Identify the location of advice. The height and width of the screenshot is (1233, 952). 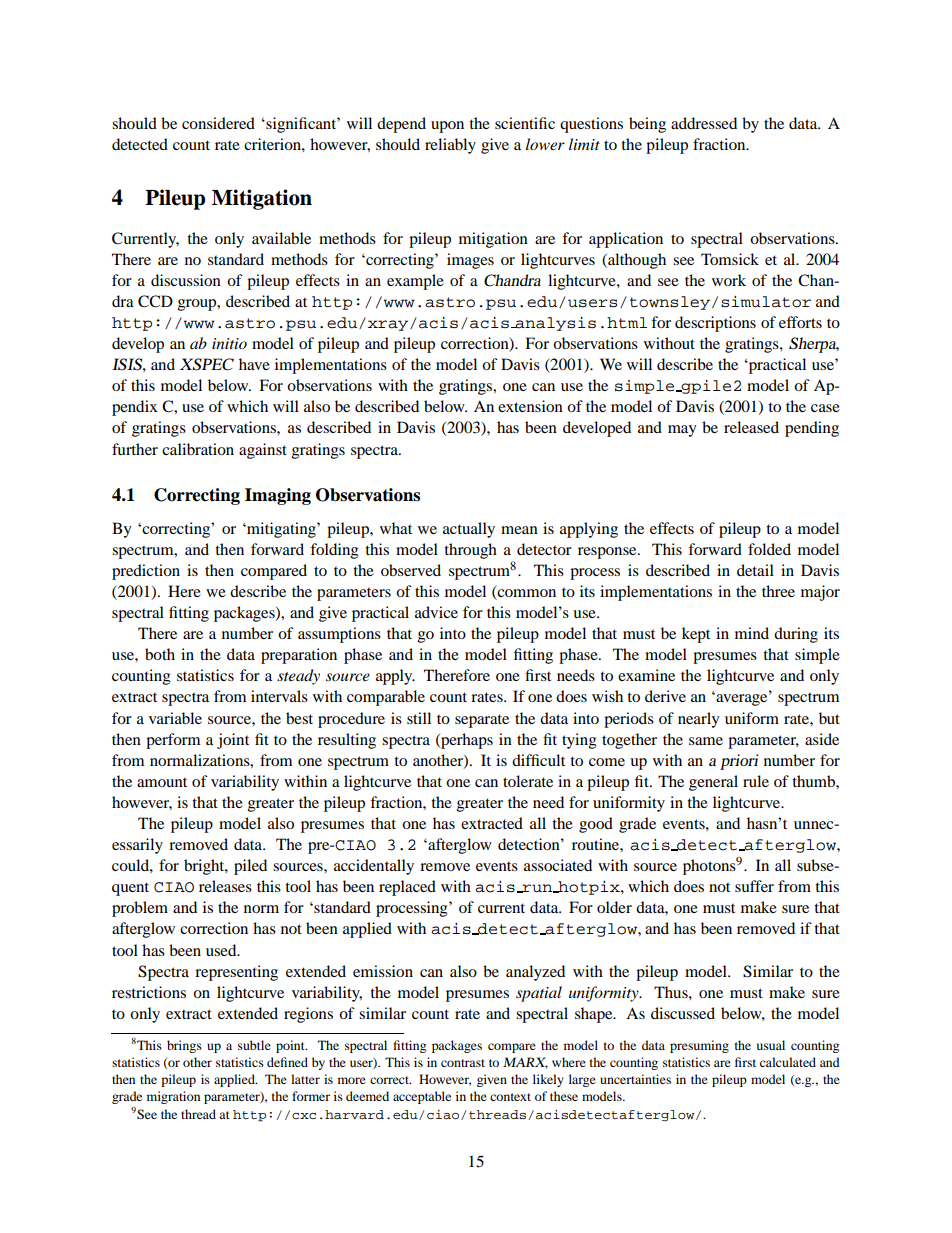
(436, 612).
